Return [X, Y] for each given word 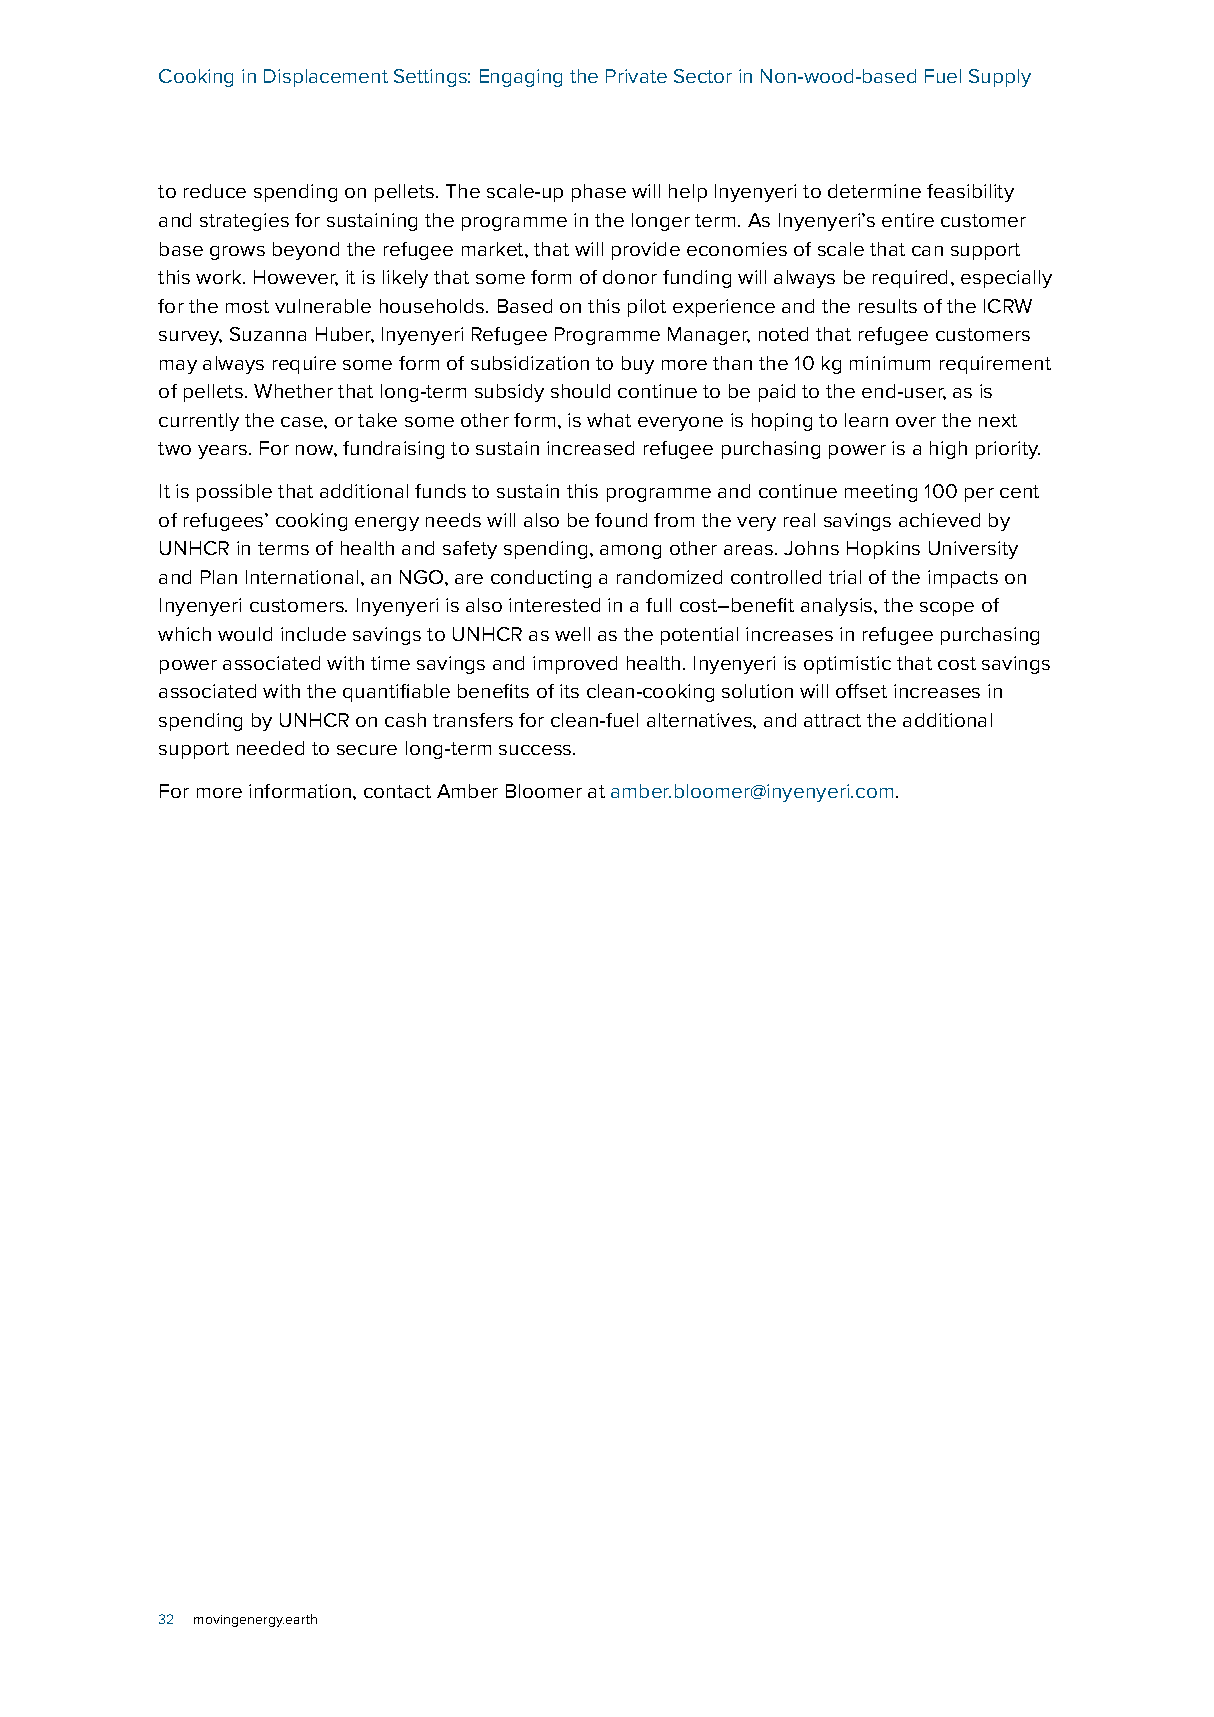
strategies [244, 222]
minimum [890, 363]
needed [270, 748]
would [245, 634]
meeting [881, 493]
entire [908, 220]
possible [234, 493]
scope [947, 609]
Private [636, 76]
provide [646, 251]
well [572, 634]
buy [638, 365]
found [621, 520]
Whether [293, 391]
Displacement [326, 78]
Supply [1000, 78]
